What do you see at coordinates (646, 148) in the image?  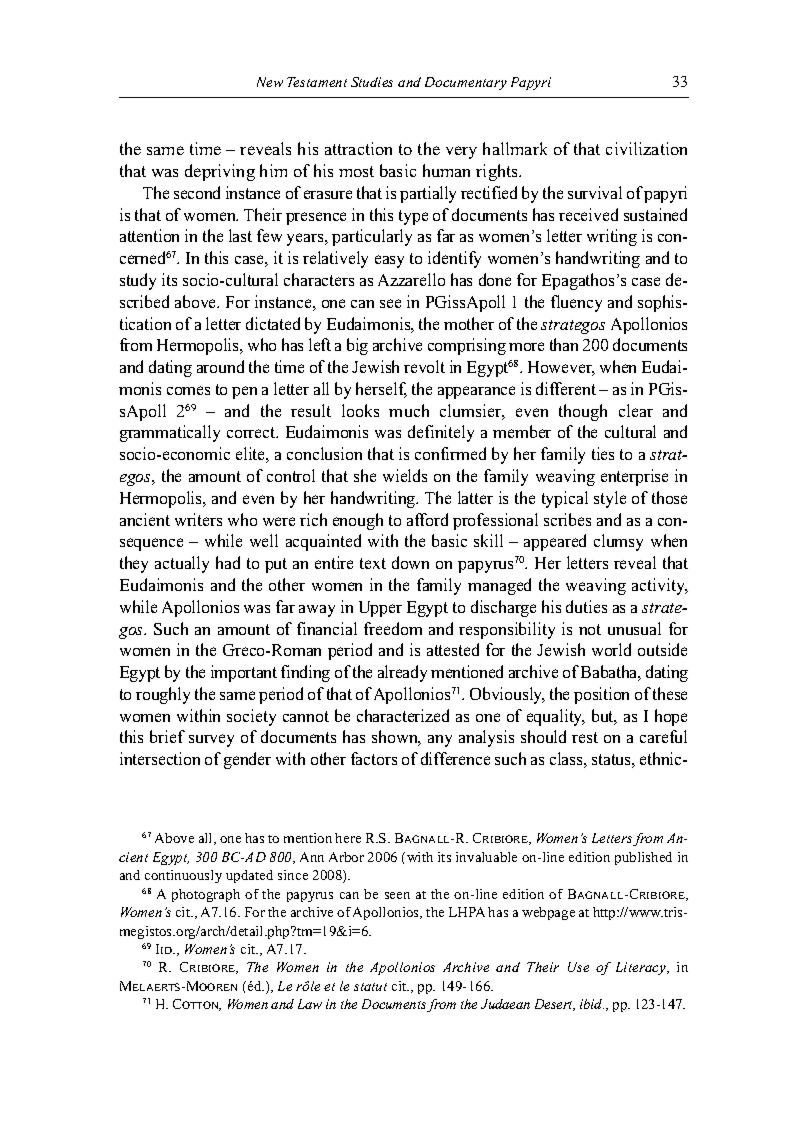 I see `civilization` at bounding box center [646, 148].
